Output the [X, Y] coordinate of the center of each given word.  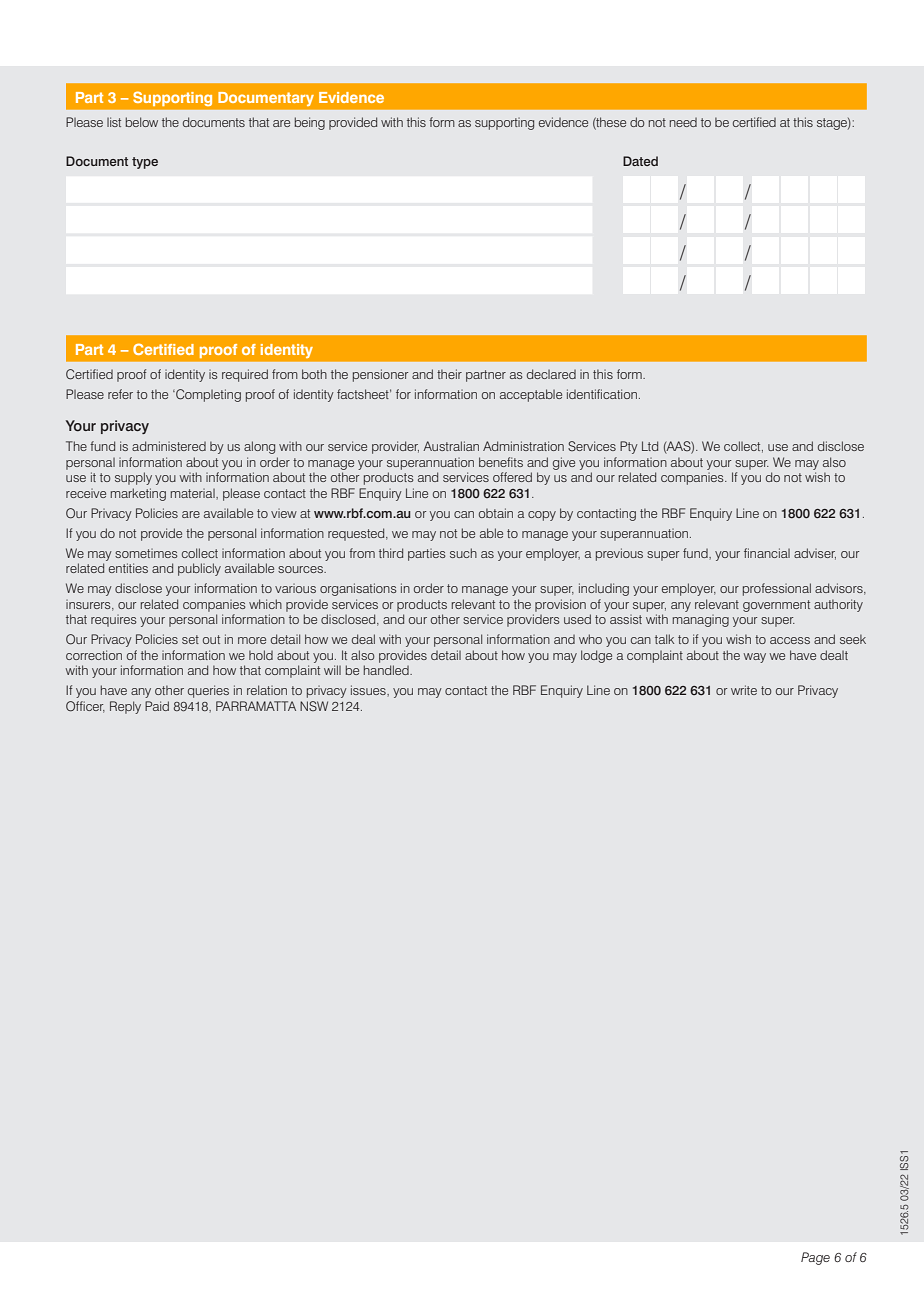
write [744, 690]
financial [767, 553]
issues [369, 690]
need [683, 122]
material [194, 493]
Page [815, 1258]
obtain [496, 513]
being [310, 123]
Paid [157, 706]
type [145, 163]
